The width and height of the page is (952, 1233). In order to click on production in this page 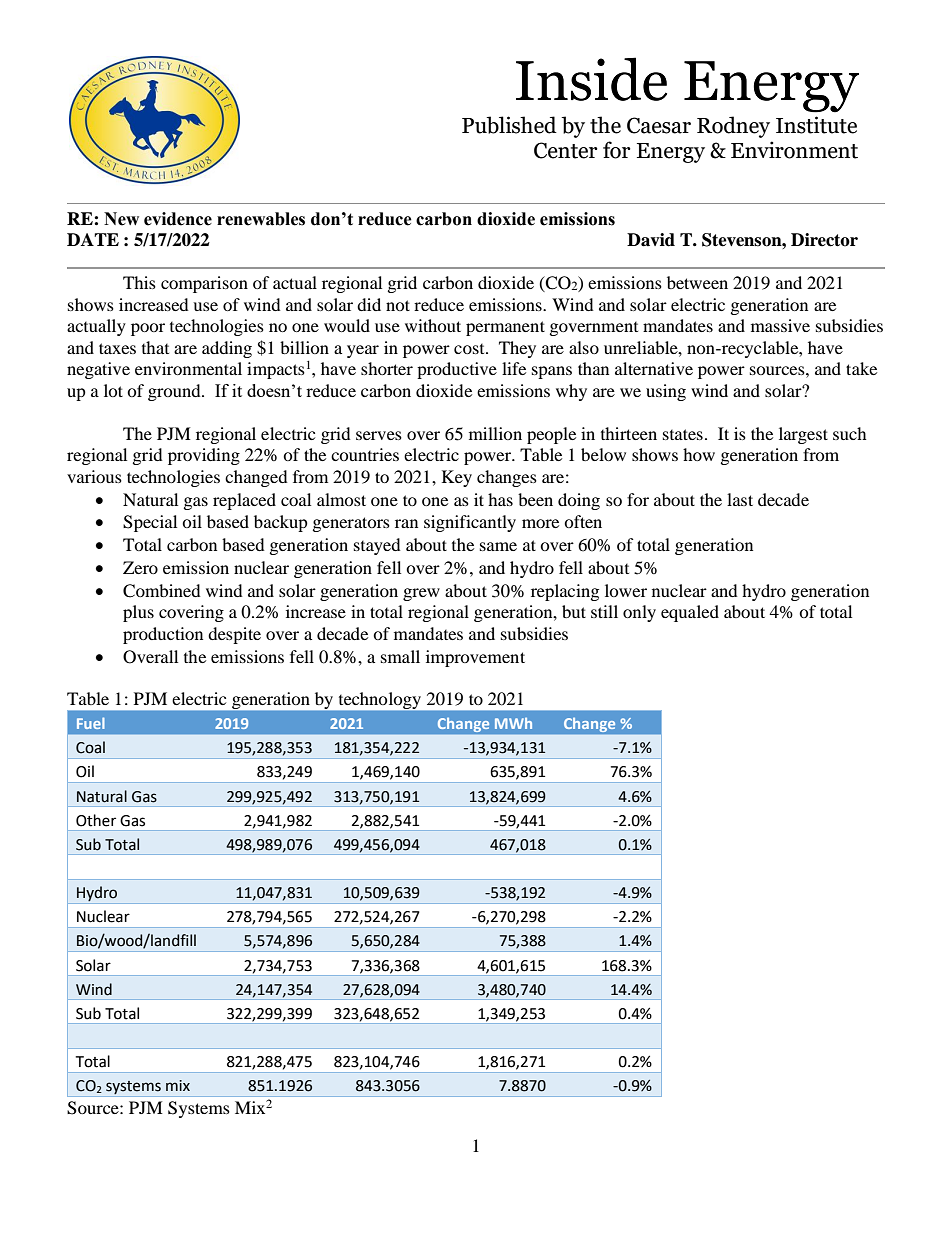, I will do `click(163, 635)`.
